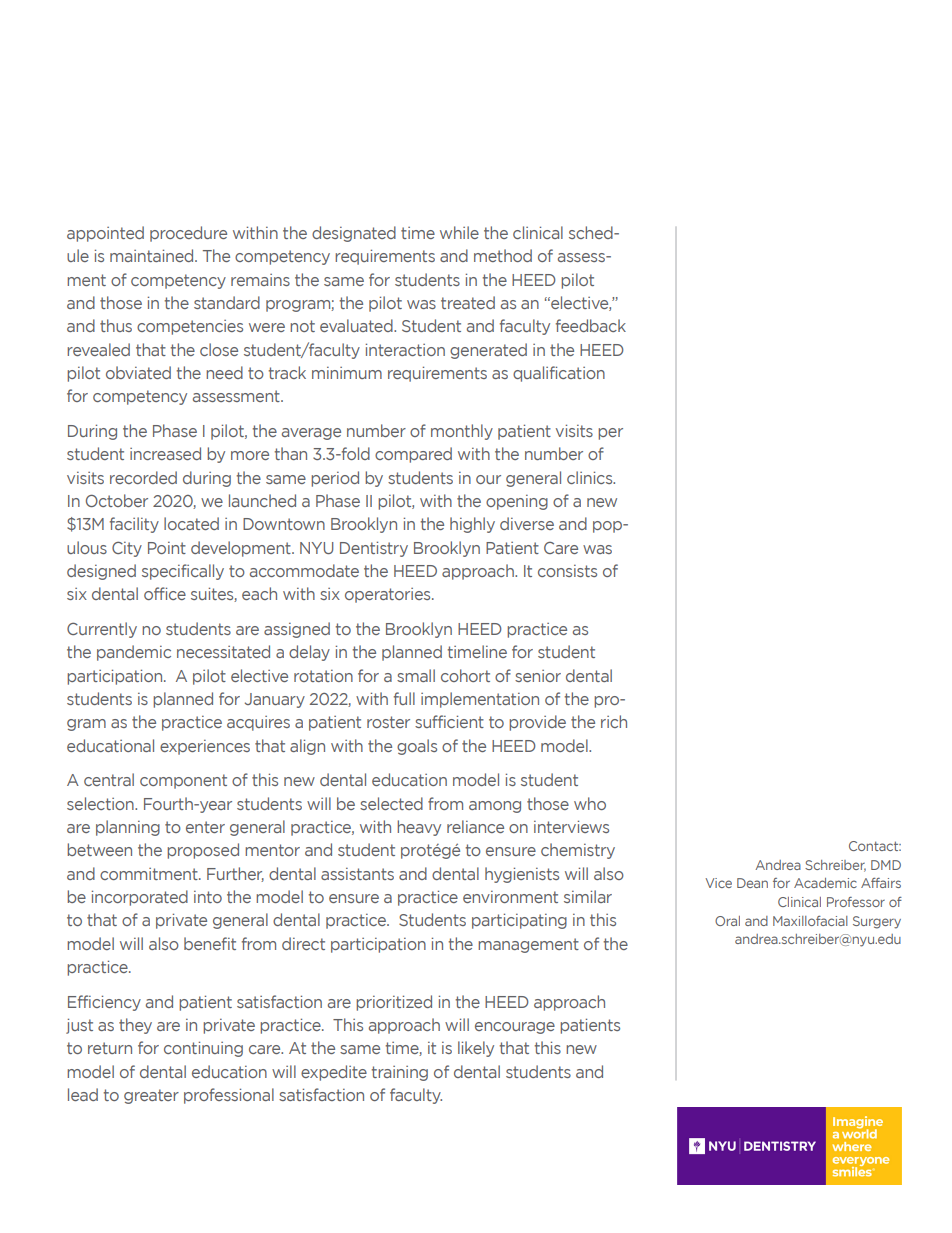 The width and height of the screenshot is (952, 1233). I want to click on Maxillofacial, so click(810, 921).
